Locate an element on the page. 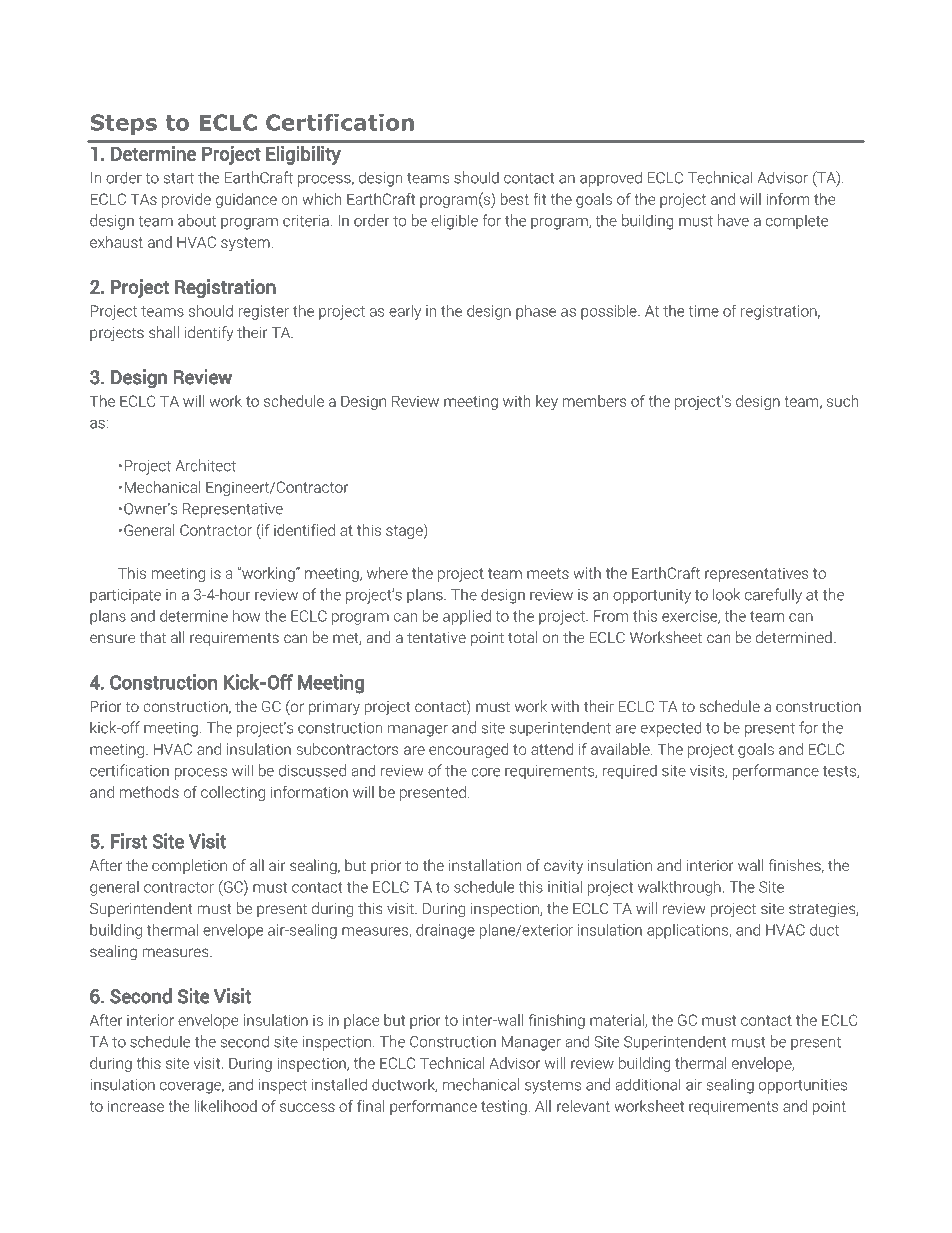 This image has width=952, height=1233. testing is located at coordinates (505, 1107).
